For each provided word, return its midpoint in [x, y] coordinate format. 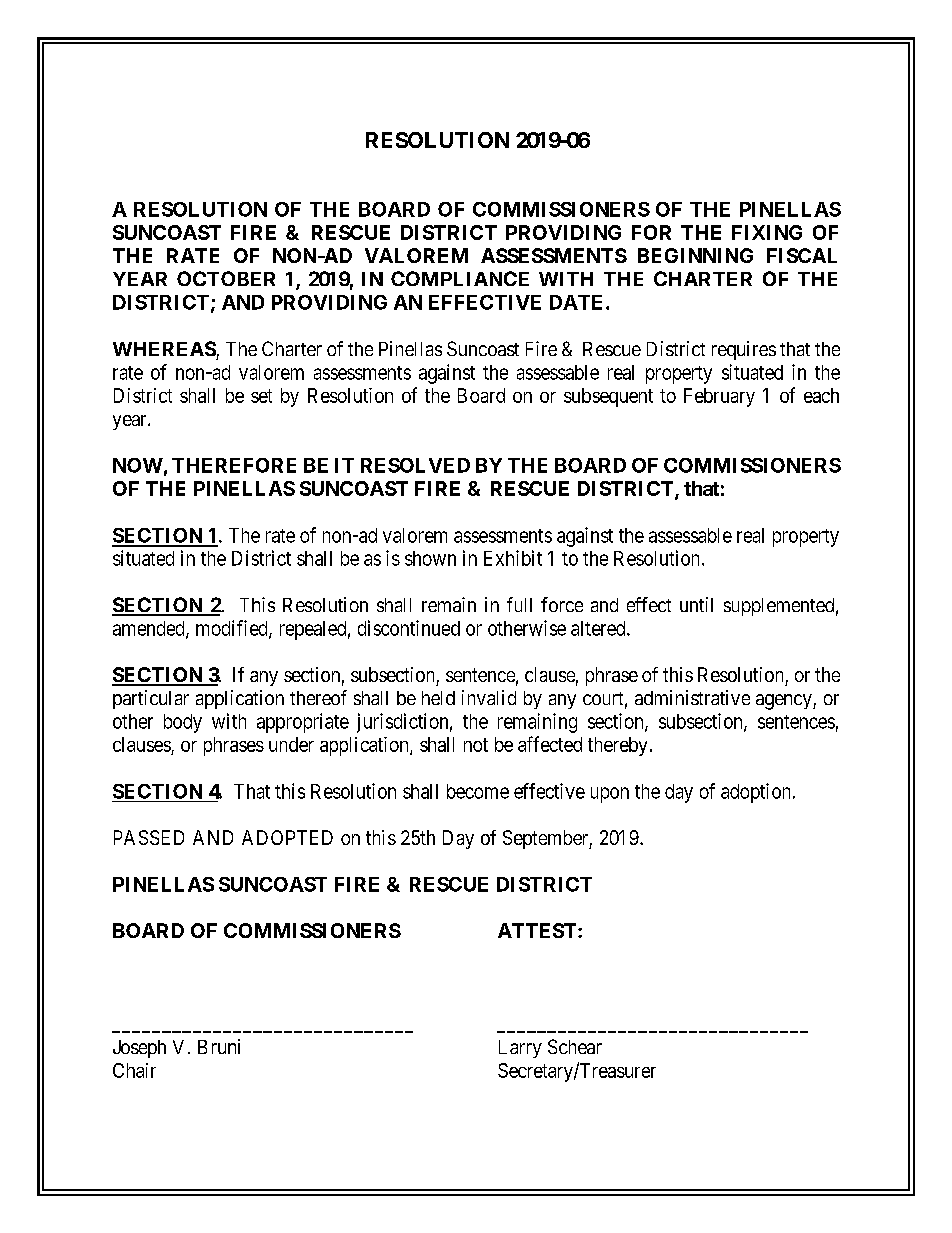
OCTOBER [226, 278]
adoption [755, 793]
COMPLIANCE [460, 278]
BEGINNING [695, 255]
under [291, 744]
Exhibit [513, 558]
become [478, 791]
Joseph [139, 1049]
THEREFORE [234, 465]
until [696, 604]
